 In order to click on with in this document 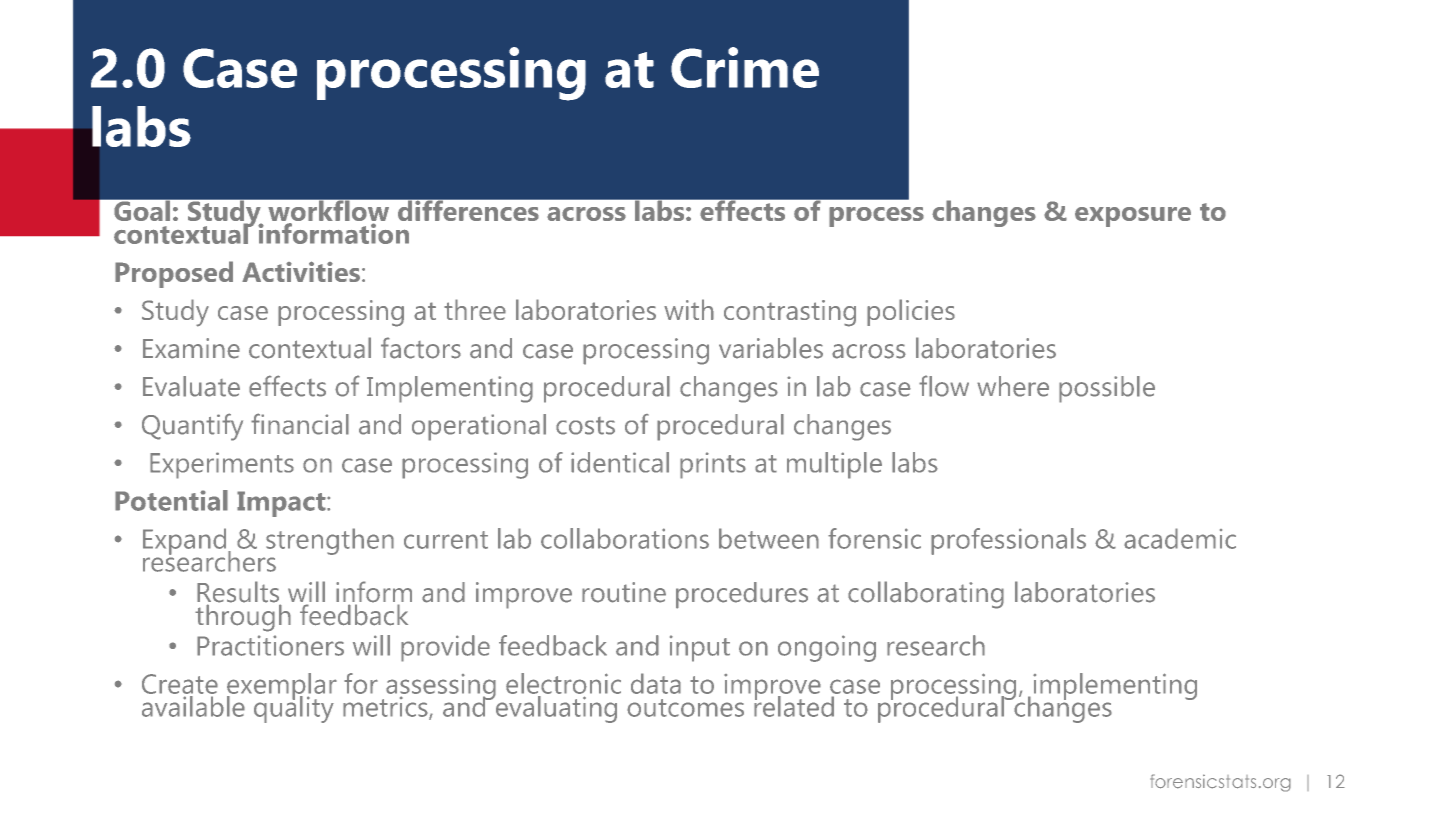, I will do `click(689, 309)`.
